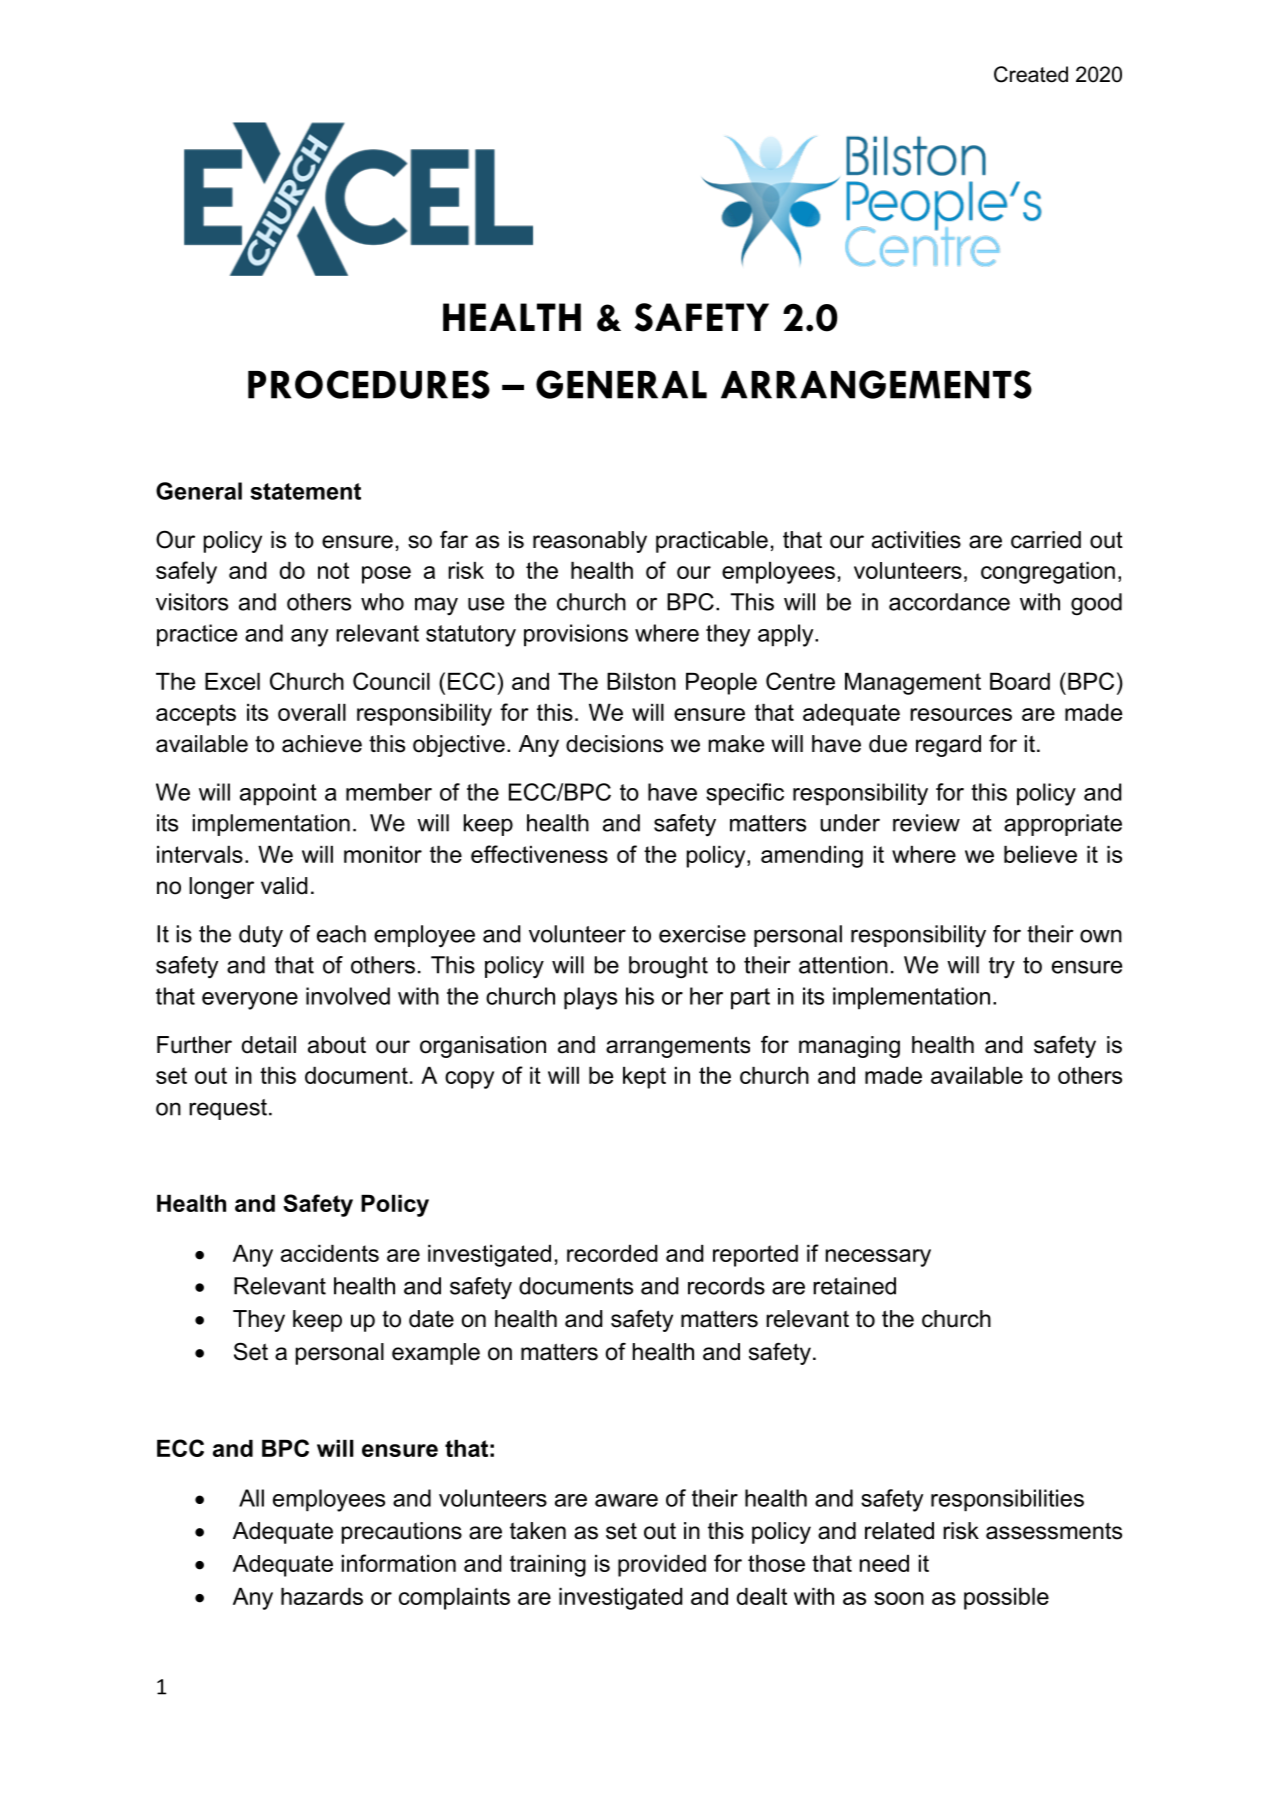  I want to click on provisions, so click(576, 635).
